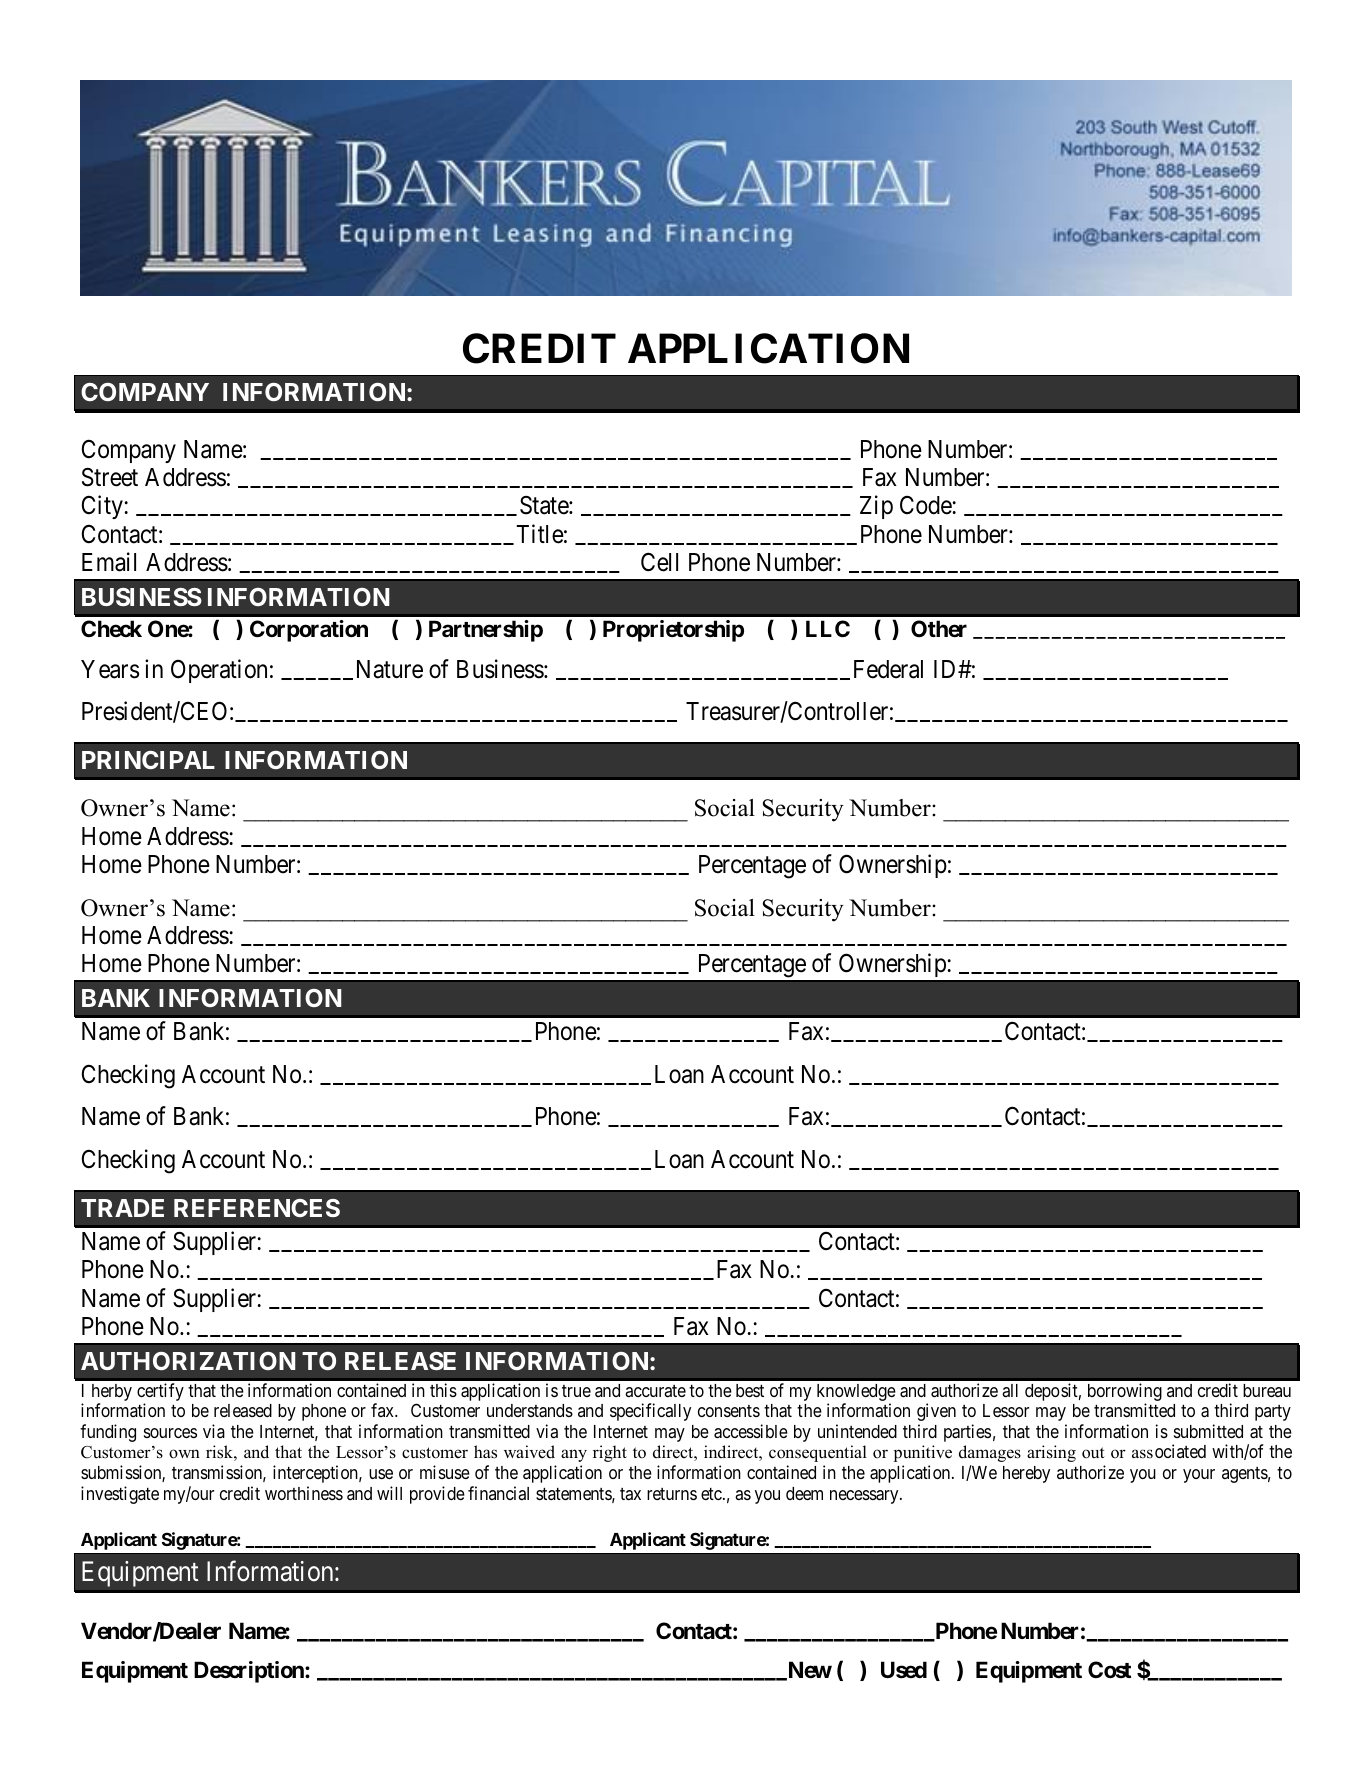 The width and height of the document is (1372, 1775). What do you see at coordinates (673, 631) in the document?
I see `Proprietorship` at bounding box center [673, 631].
